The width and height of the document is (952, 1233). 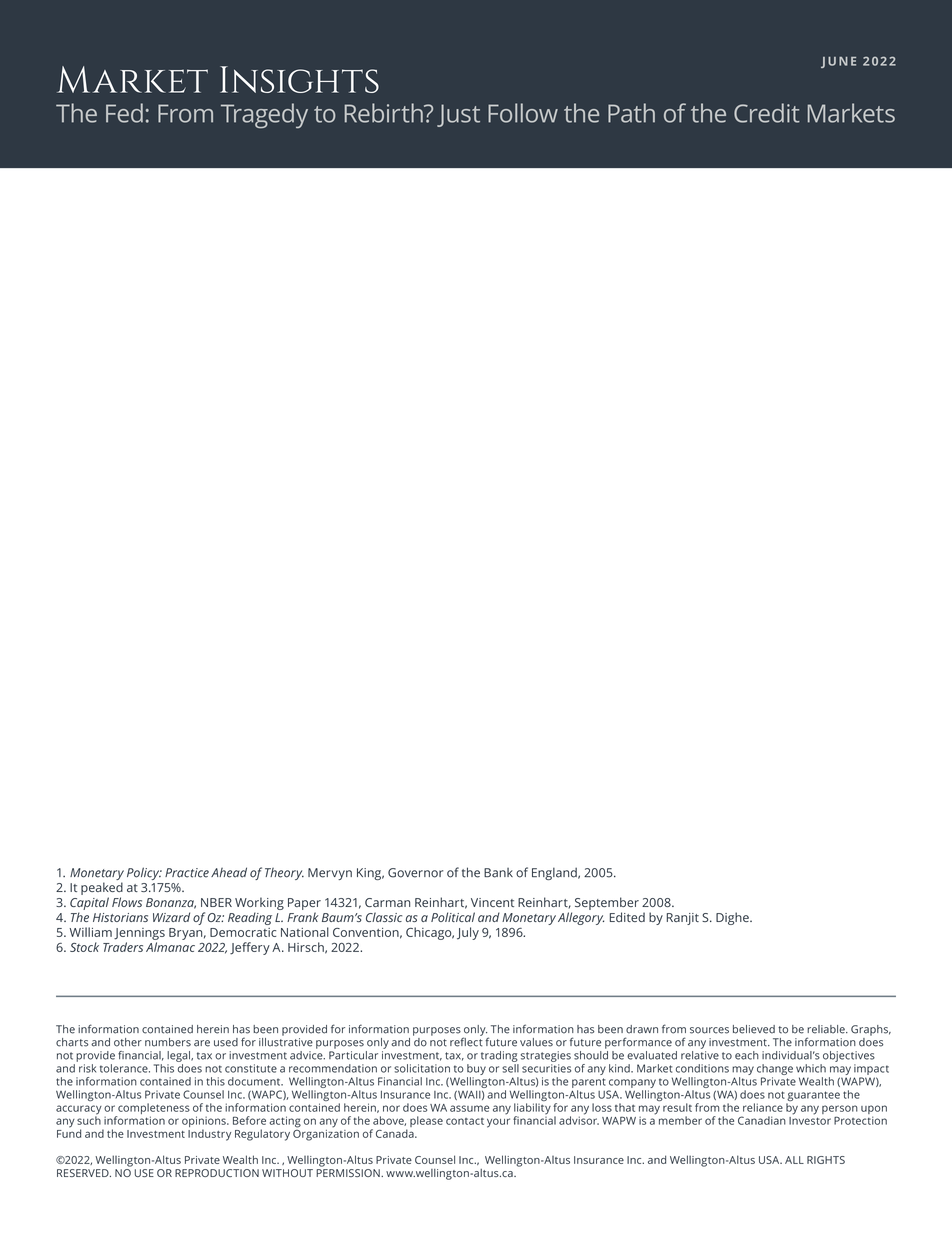 What do you see at coordinates (187, 873) in the document?
I see `Practice` at bounding box center [187, 873].
